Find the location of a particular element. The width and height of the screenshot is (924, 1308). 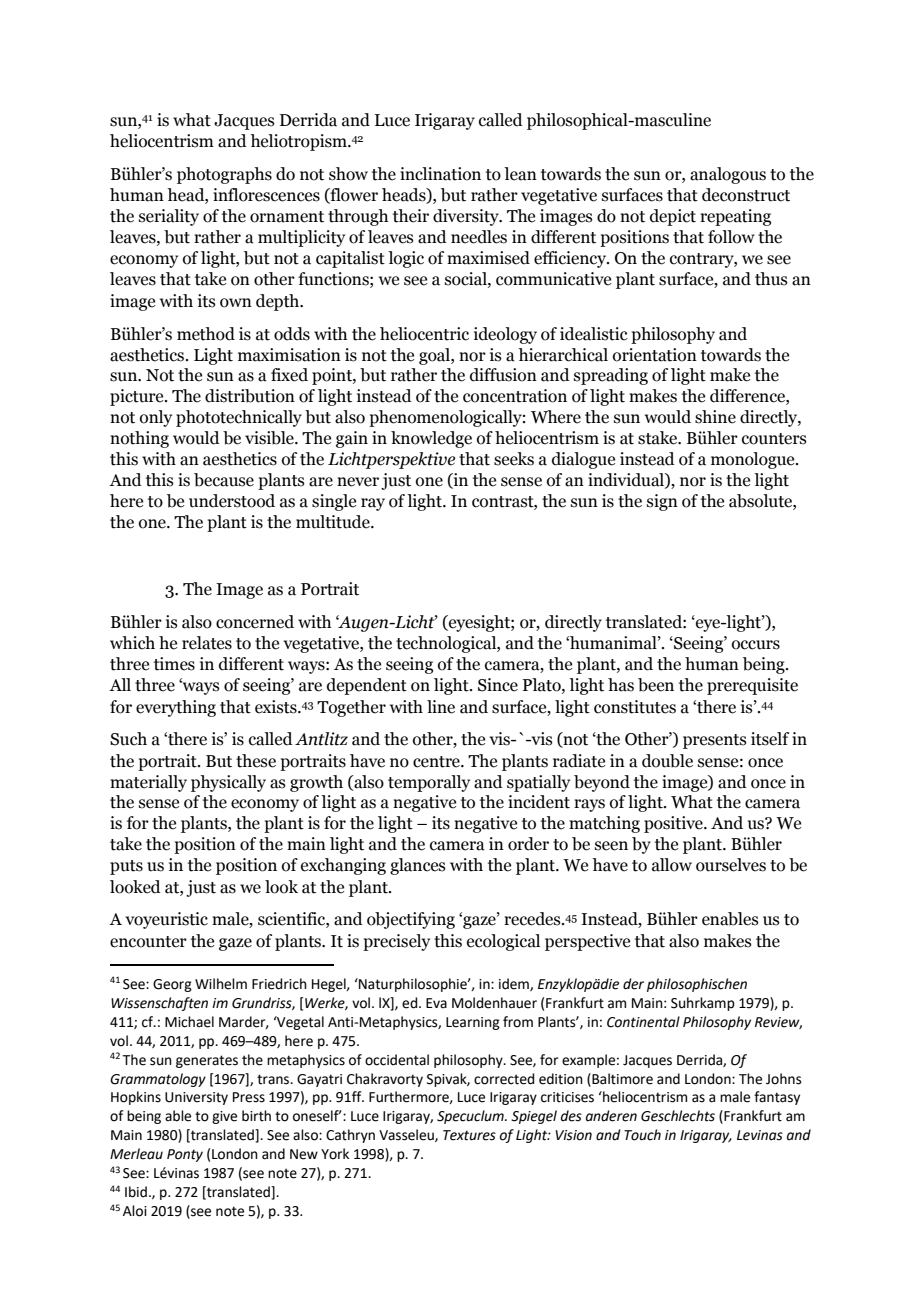

Touch is located at coordinates (642, 1135).
